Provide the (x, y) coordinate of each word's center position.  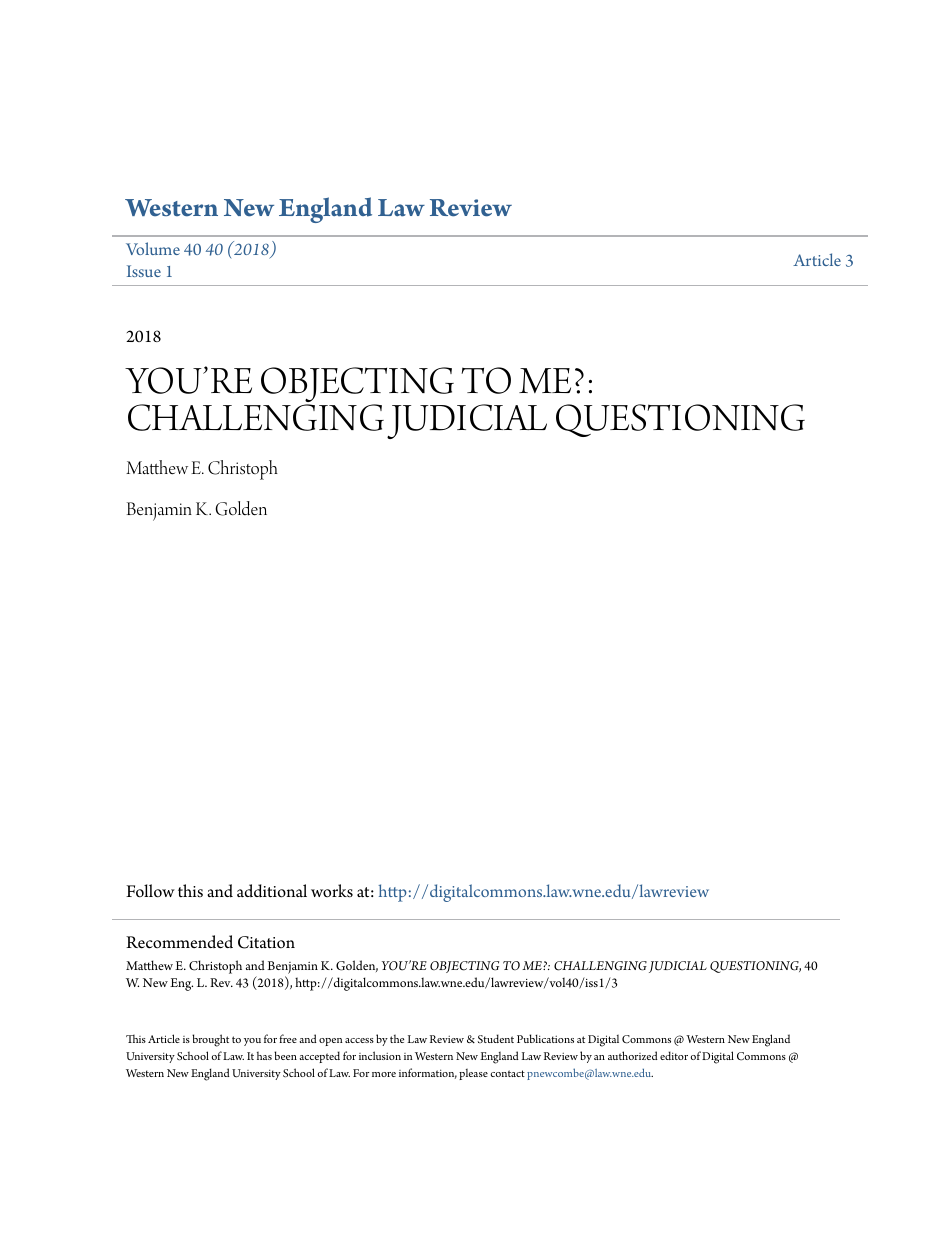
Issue (144, 271)
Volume (153, 248)
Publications (545, 1038)
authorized (633, 1055)
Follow (150, 891)
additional (272, 891)
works (332, 891)
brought (210, 1040)
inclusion (380, 1055)
